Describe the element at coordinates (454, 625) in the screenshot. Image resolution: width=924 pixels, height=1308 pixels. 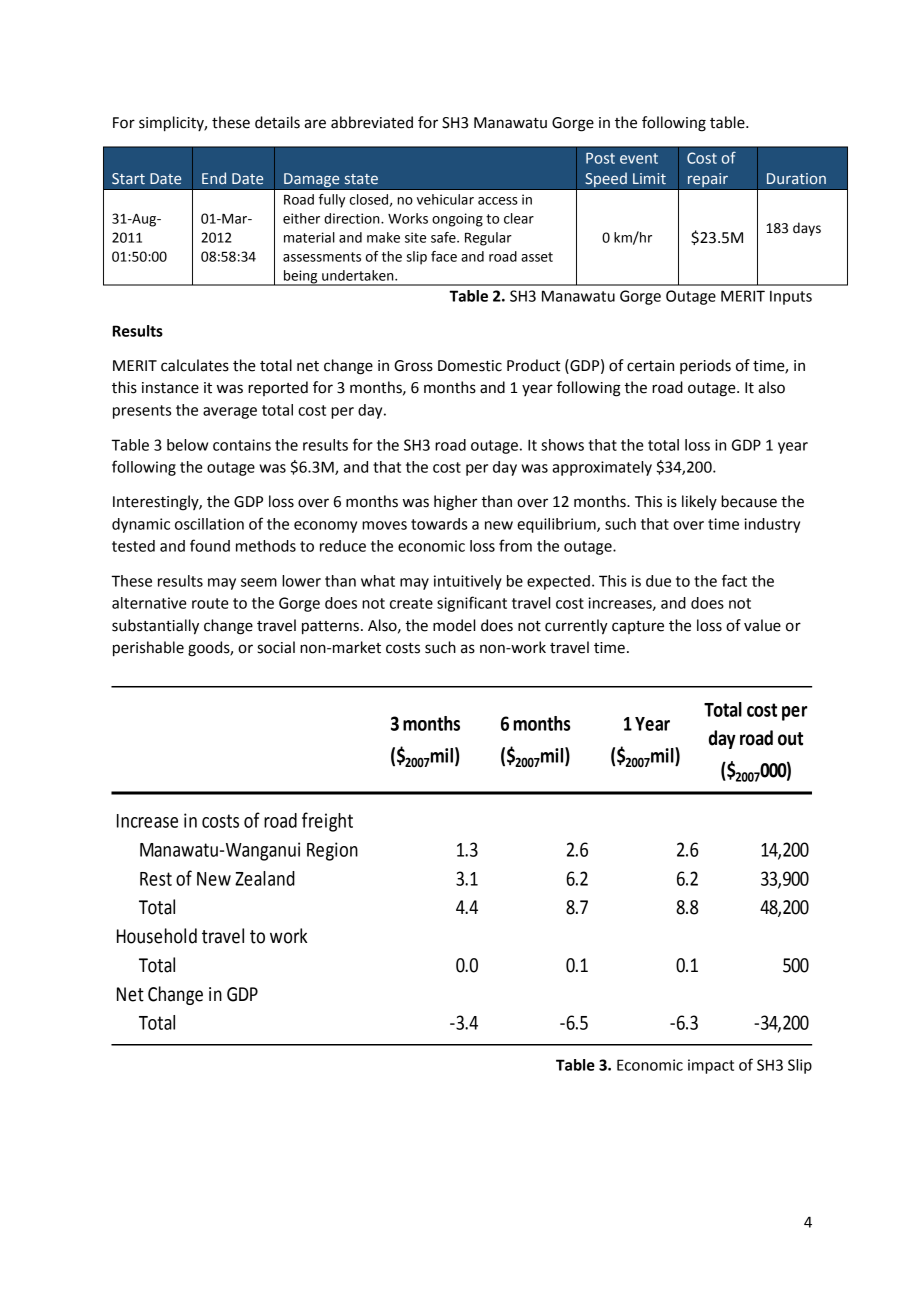
I see `model` at that location.
